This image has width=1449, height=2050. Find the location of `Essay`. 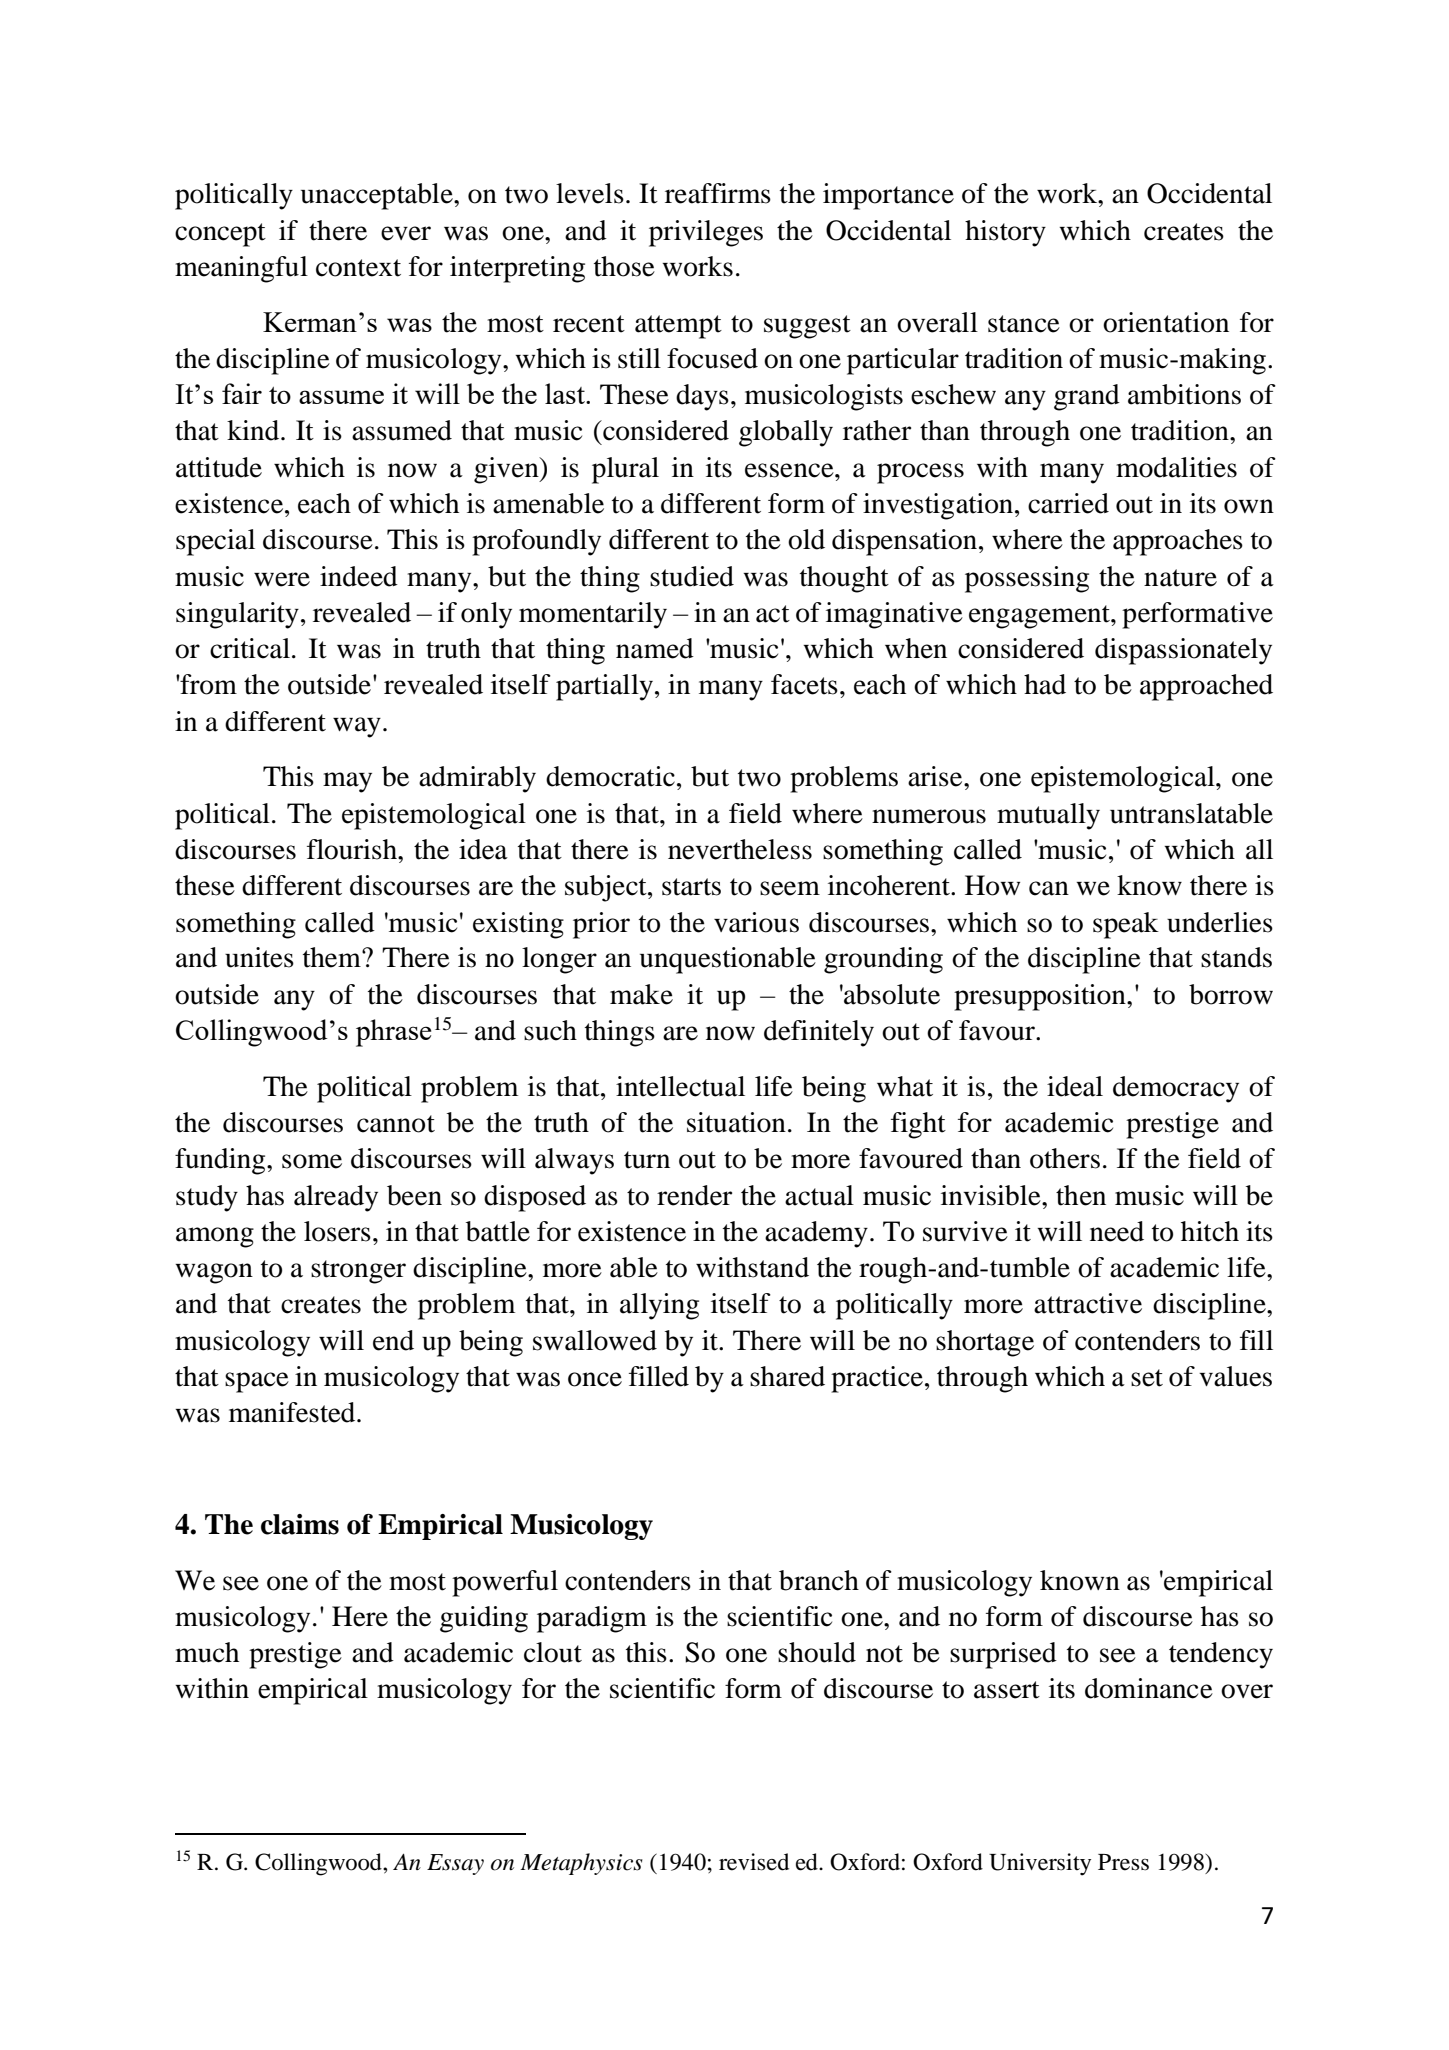

Essay is located at coordinates (455, 1864).
